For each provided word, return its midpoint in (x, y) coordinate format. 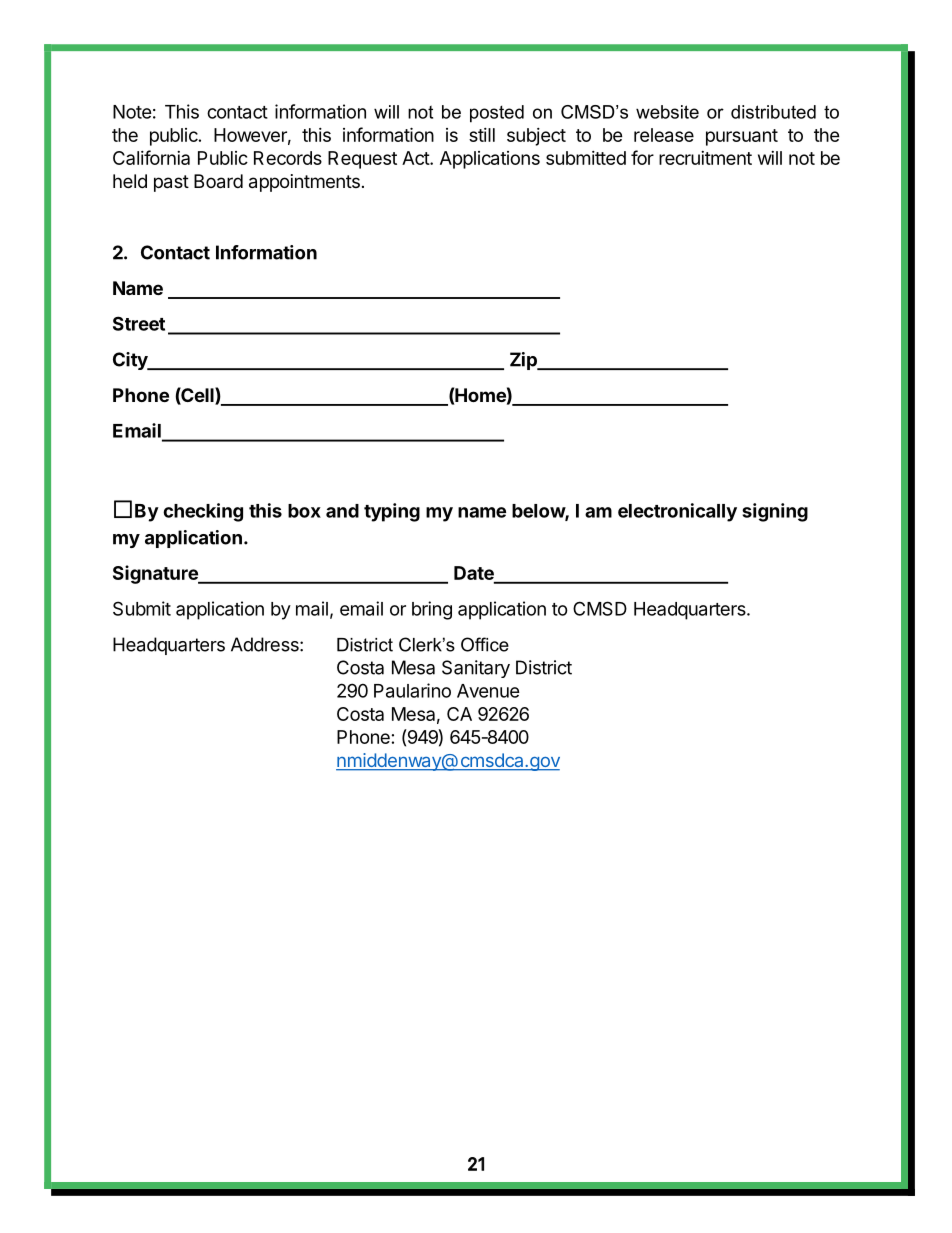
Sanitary (476, 669)
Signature (156, 574)
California (151, 157)
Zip (524, 361)
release (664, 135)
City (131, 361)
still (482, 135)
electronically (677, 512)
